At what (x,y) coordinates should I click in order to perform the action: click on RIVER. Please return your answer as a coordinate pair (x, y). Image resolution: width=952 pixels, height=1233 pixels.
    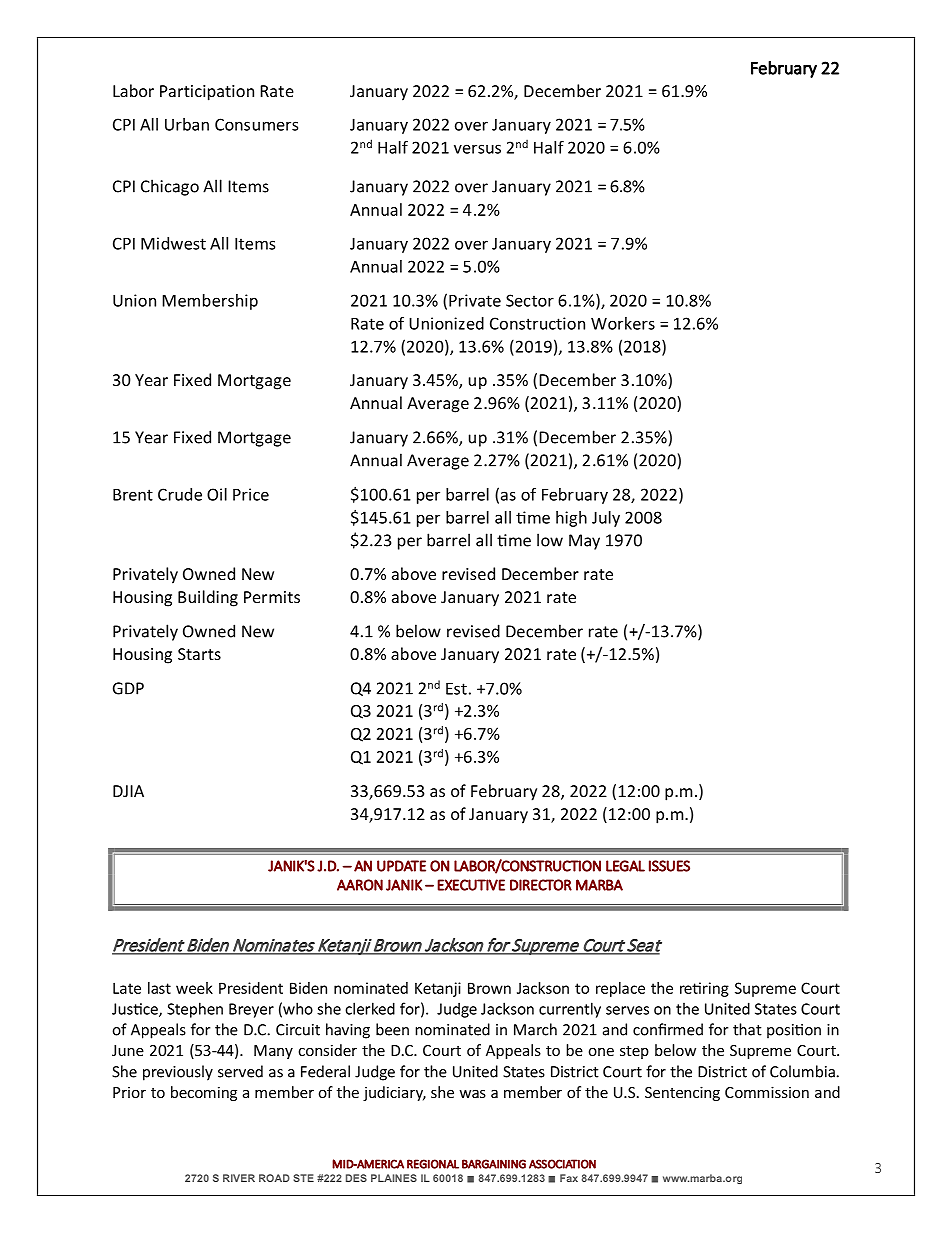
    Looking at the image, I should click on (239, 1178).
